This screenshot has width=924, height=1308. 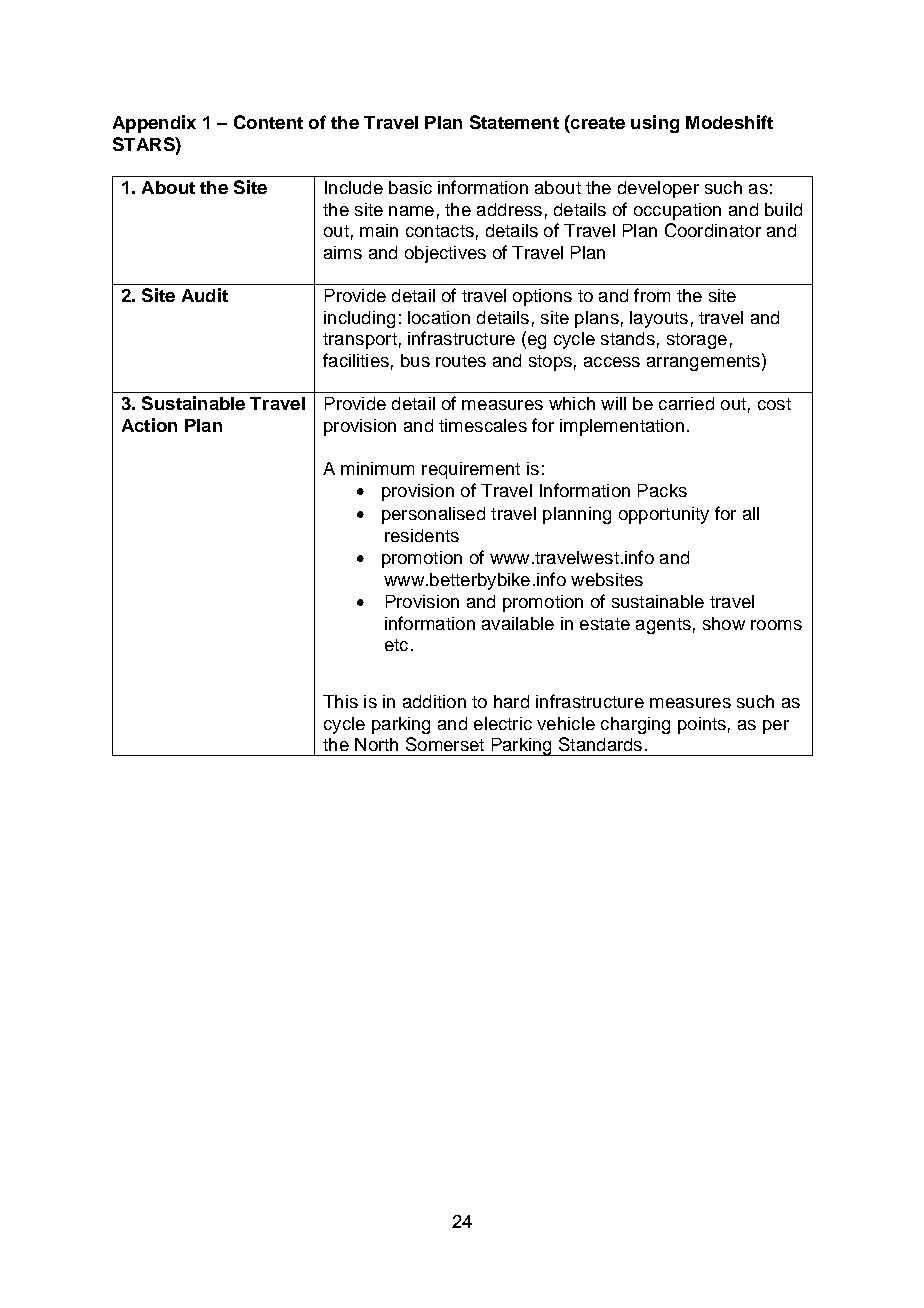 What do you see at coordinates (434, 701) in the screenshot?
I see `addition` at bounding box center [434, 701].
